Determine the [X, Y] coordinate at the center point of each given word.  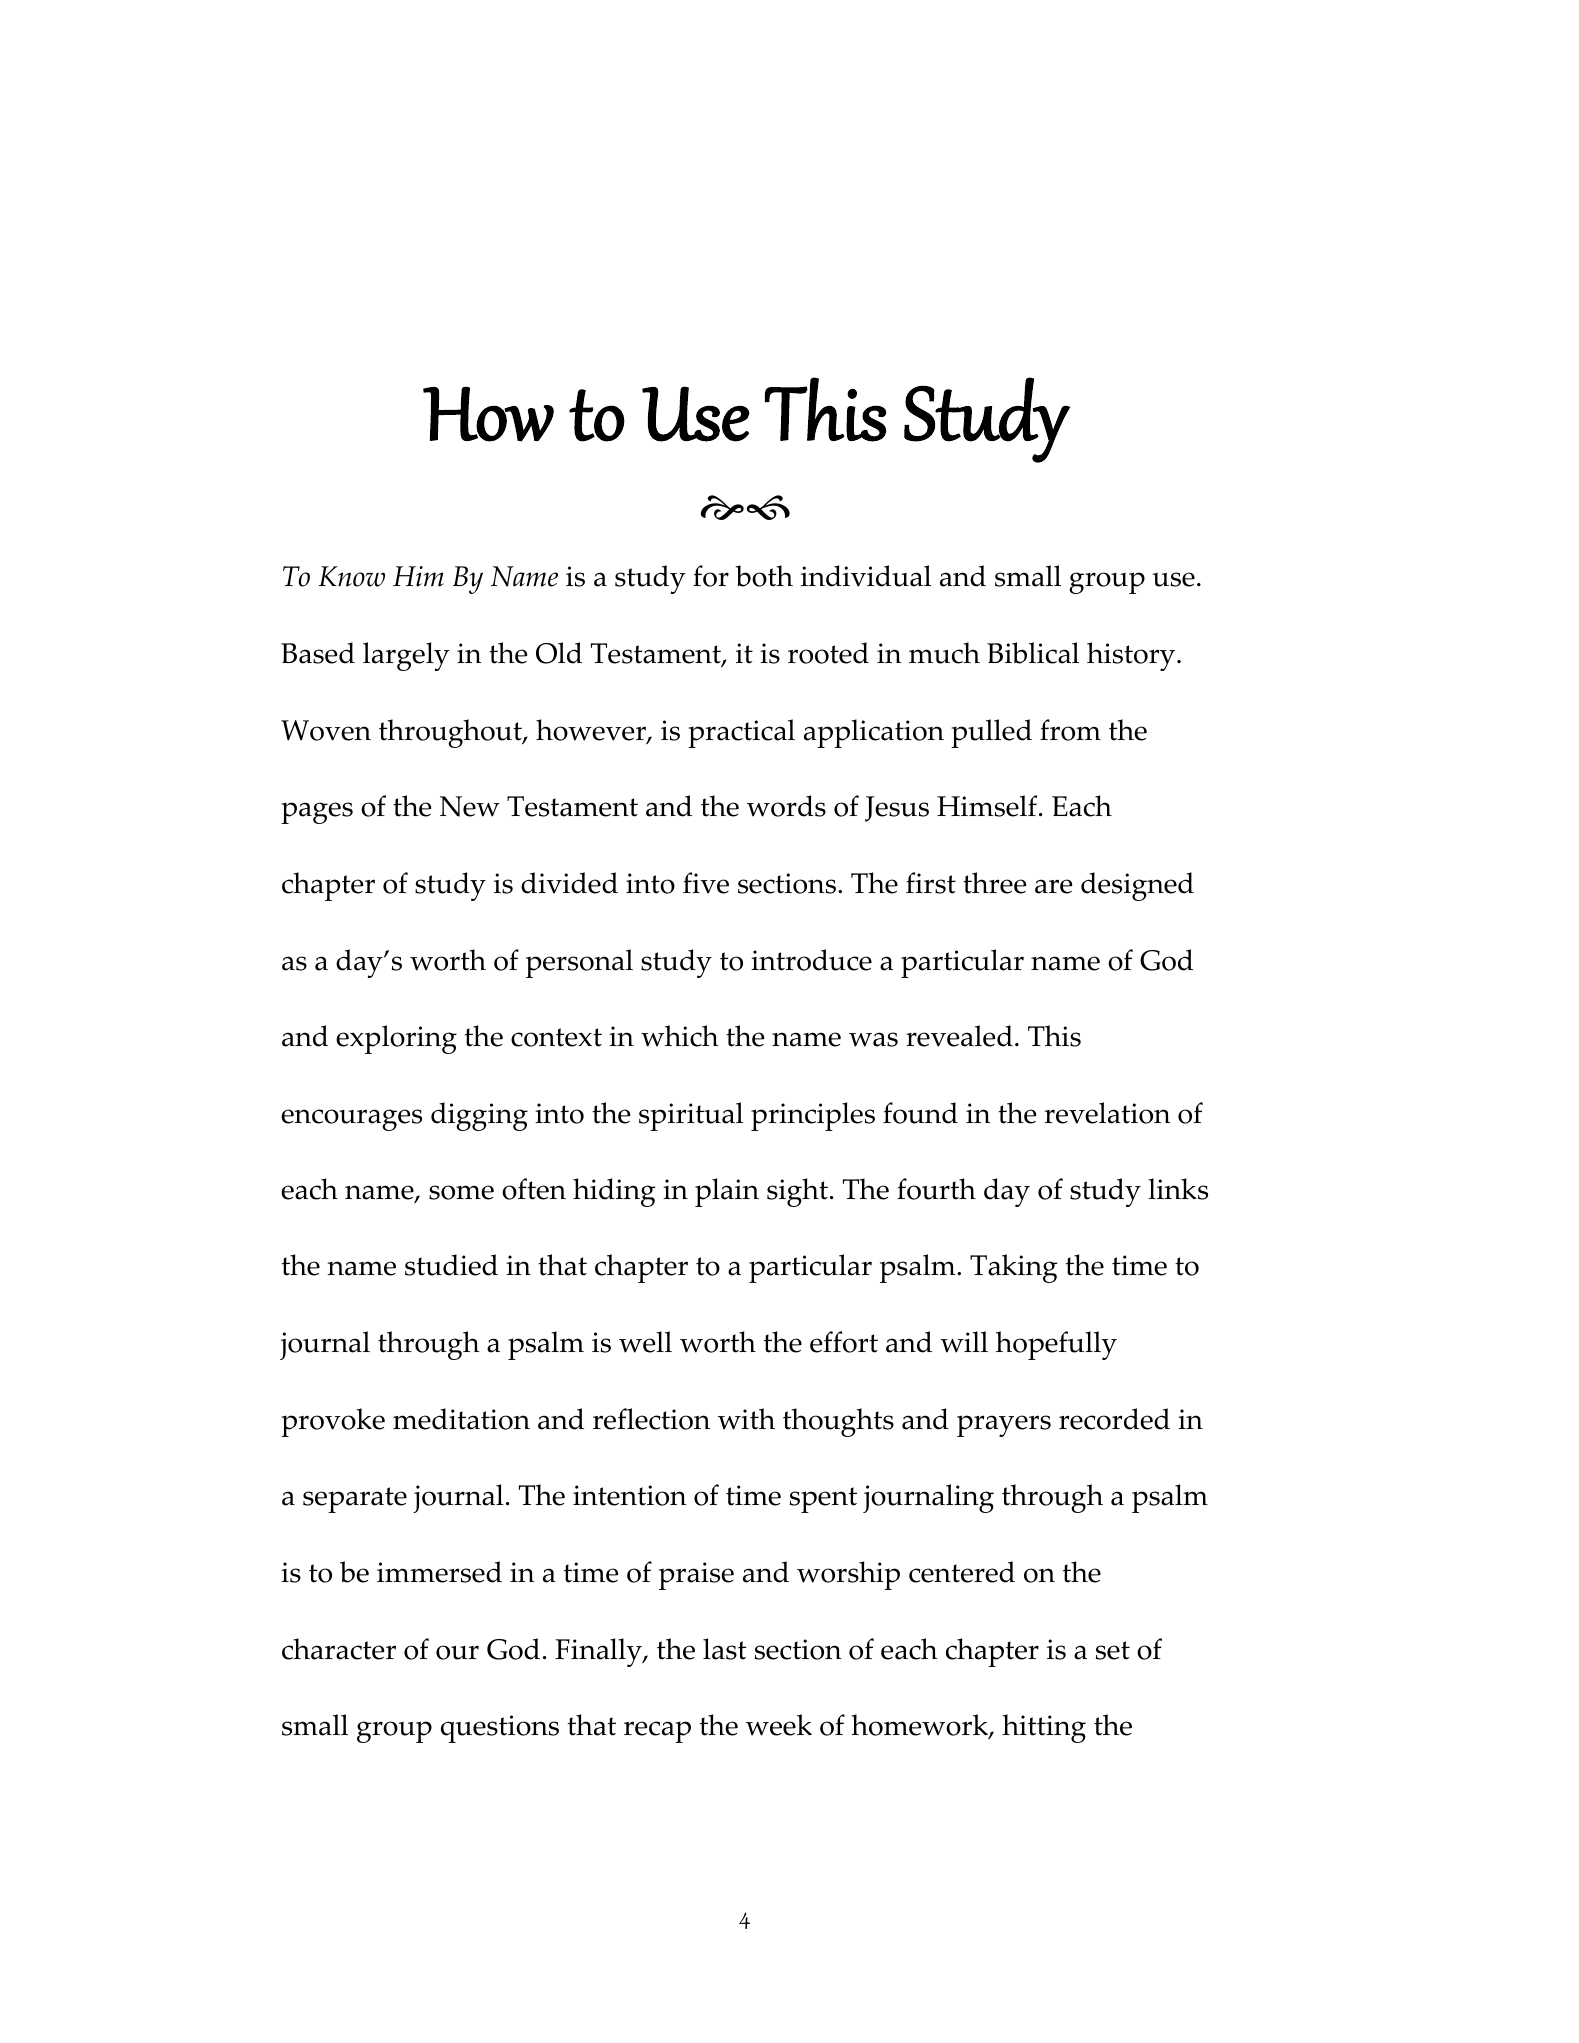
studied [451, 1265]
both [764, 576]
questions [500, 1729]
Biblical [1033, 653]
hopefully [1056, 1345]
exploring [396, 1039]
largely [406, 656]
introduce [811, 960]
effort [844, 1342]
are [1053, 886]
